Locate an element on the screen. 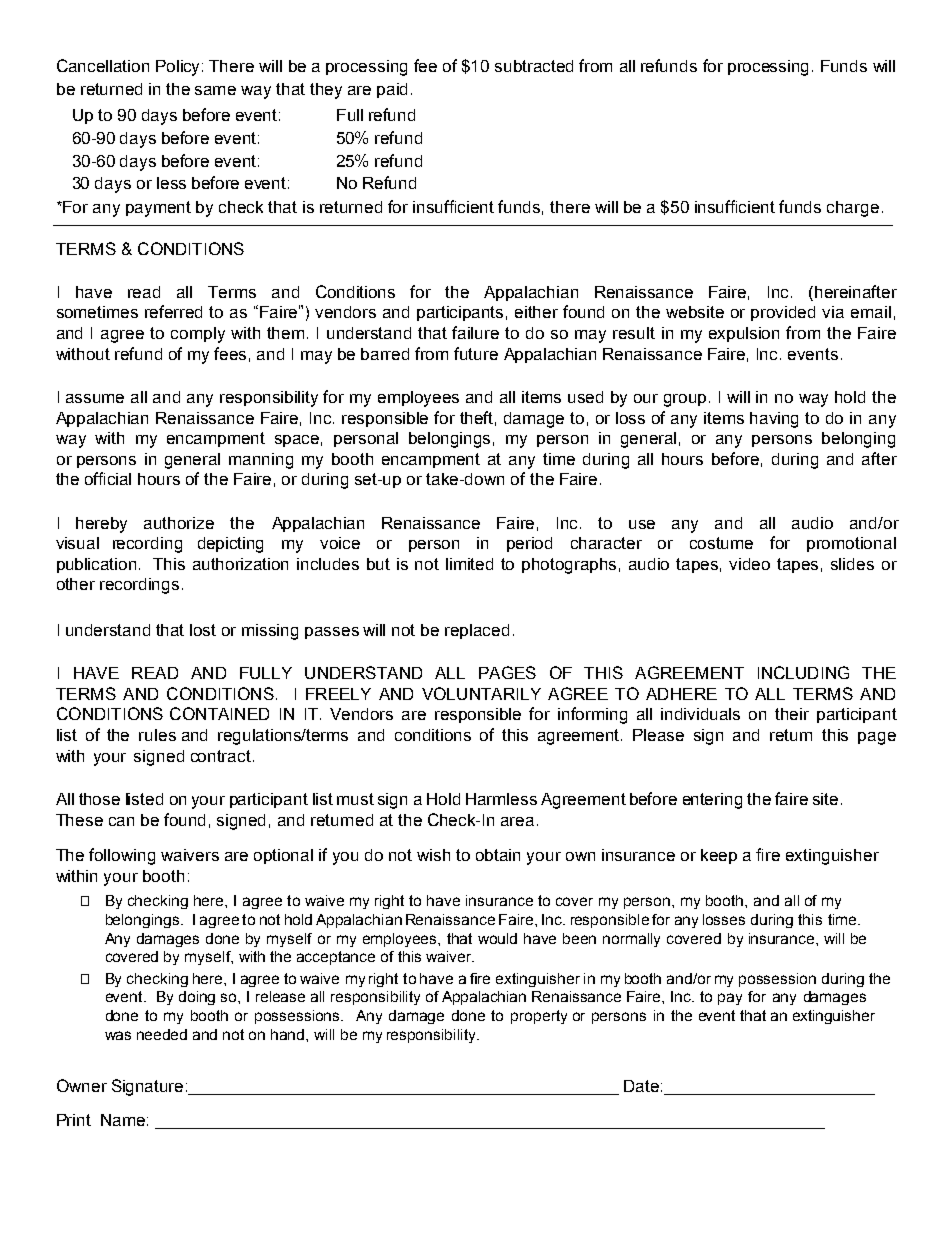 This screenshot has width=952, height=1233. Policy is located at coordinates (179, 68).
